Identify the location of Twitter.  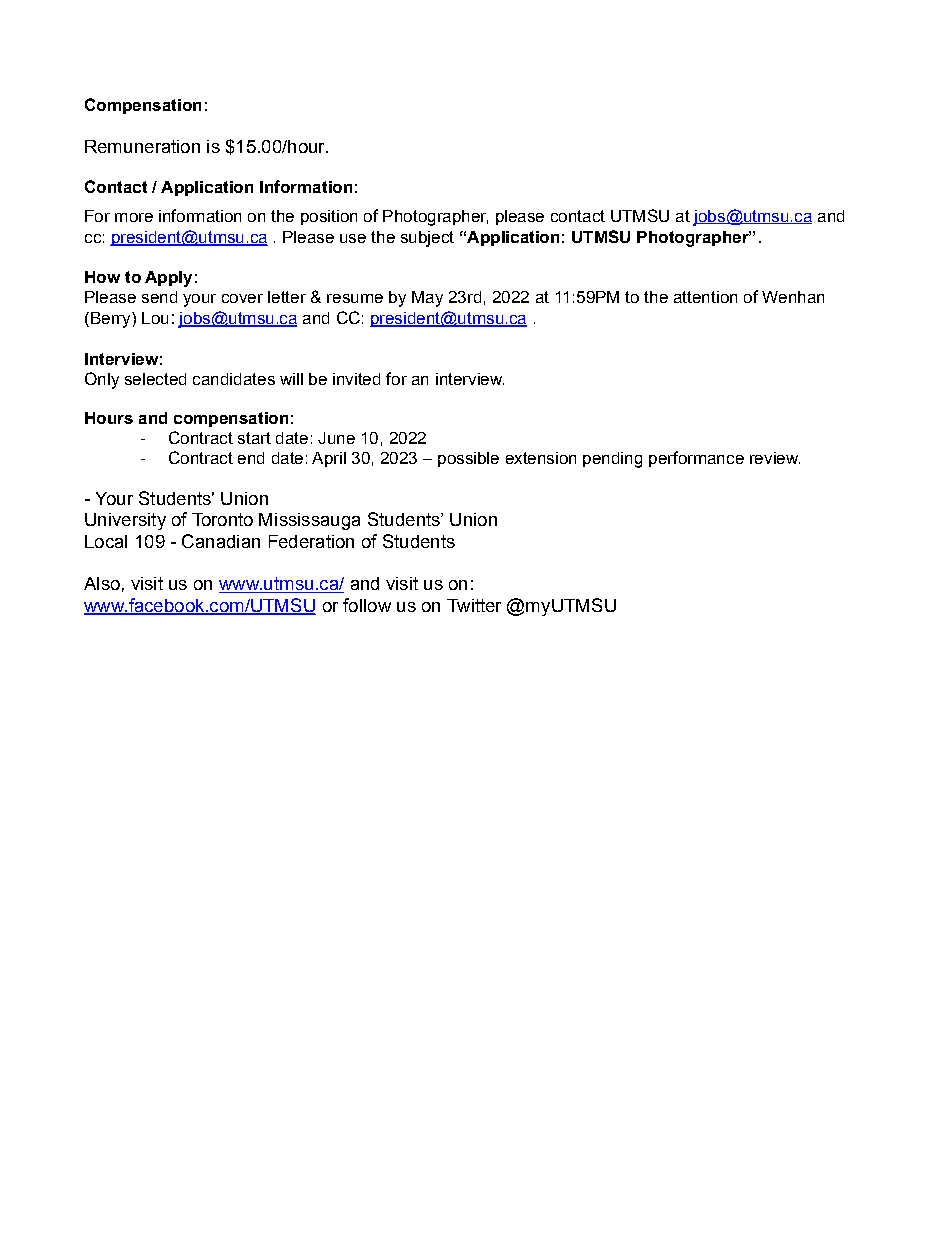
(474, 605).
